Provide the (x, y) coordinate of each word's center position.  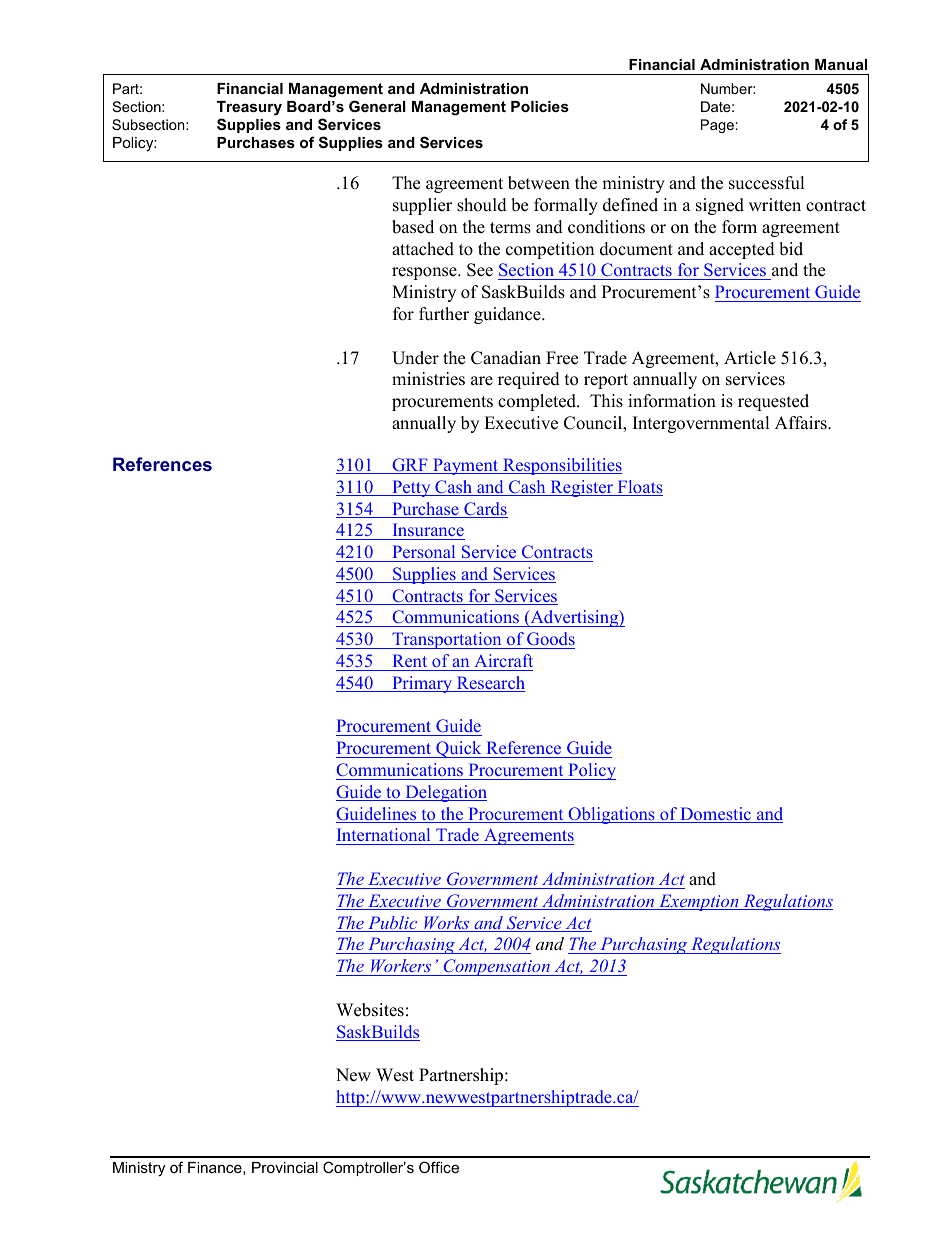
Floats (639, 488)
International (384, 836)
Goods (550, 640)
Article (750, 358)
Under (415, 358)
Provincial (285, 1167)
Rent (410, 660)
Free (562, 358)
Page (717, 126)
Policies (540, 106)
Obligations (611, 815)
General (377, 106)
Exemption (699, 902)
